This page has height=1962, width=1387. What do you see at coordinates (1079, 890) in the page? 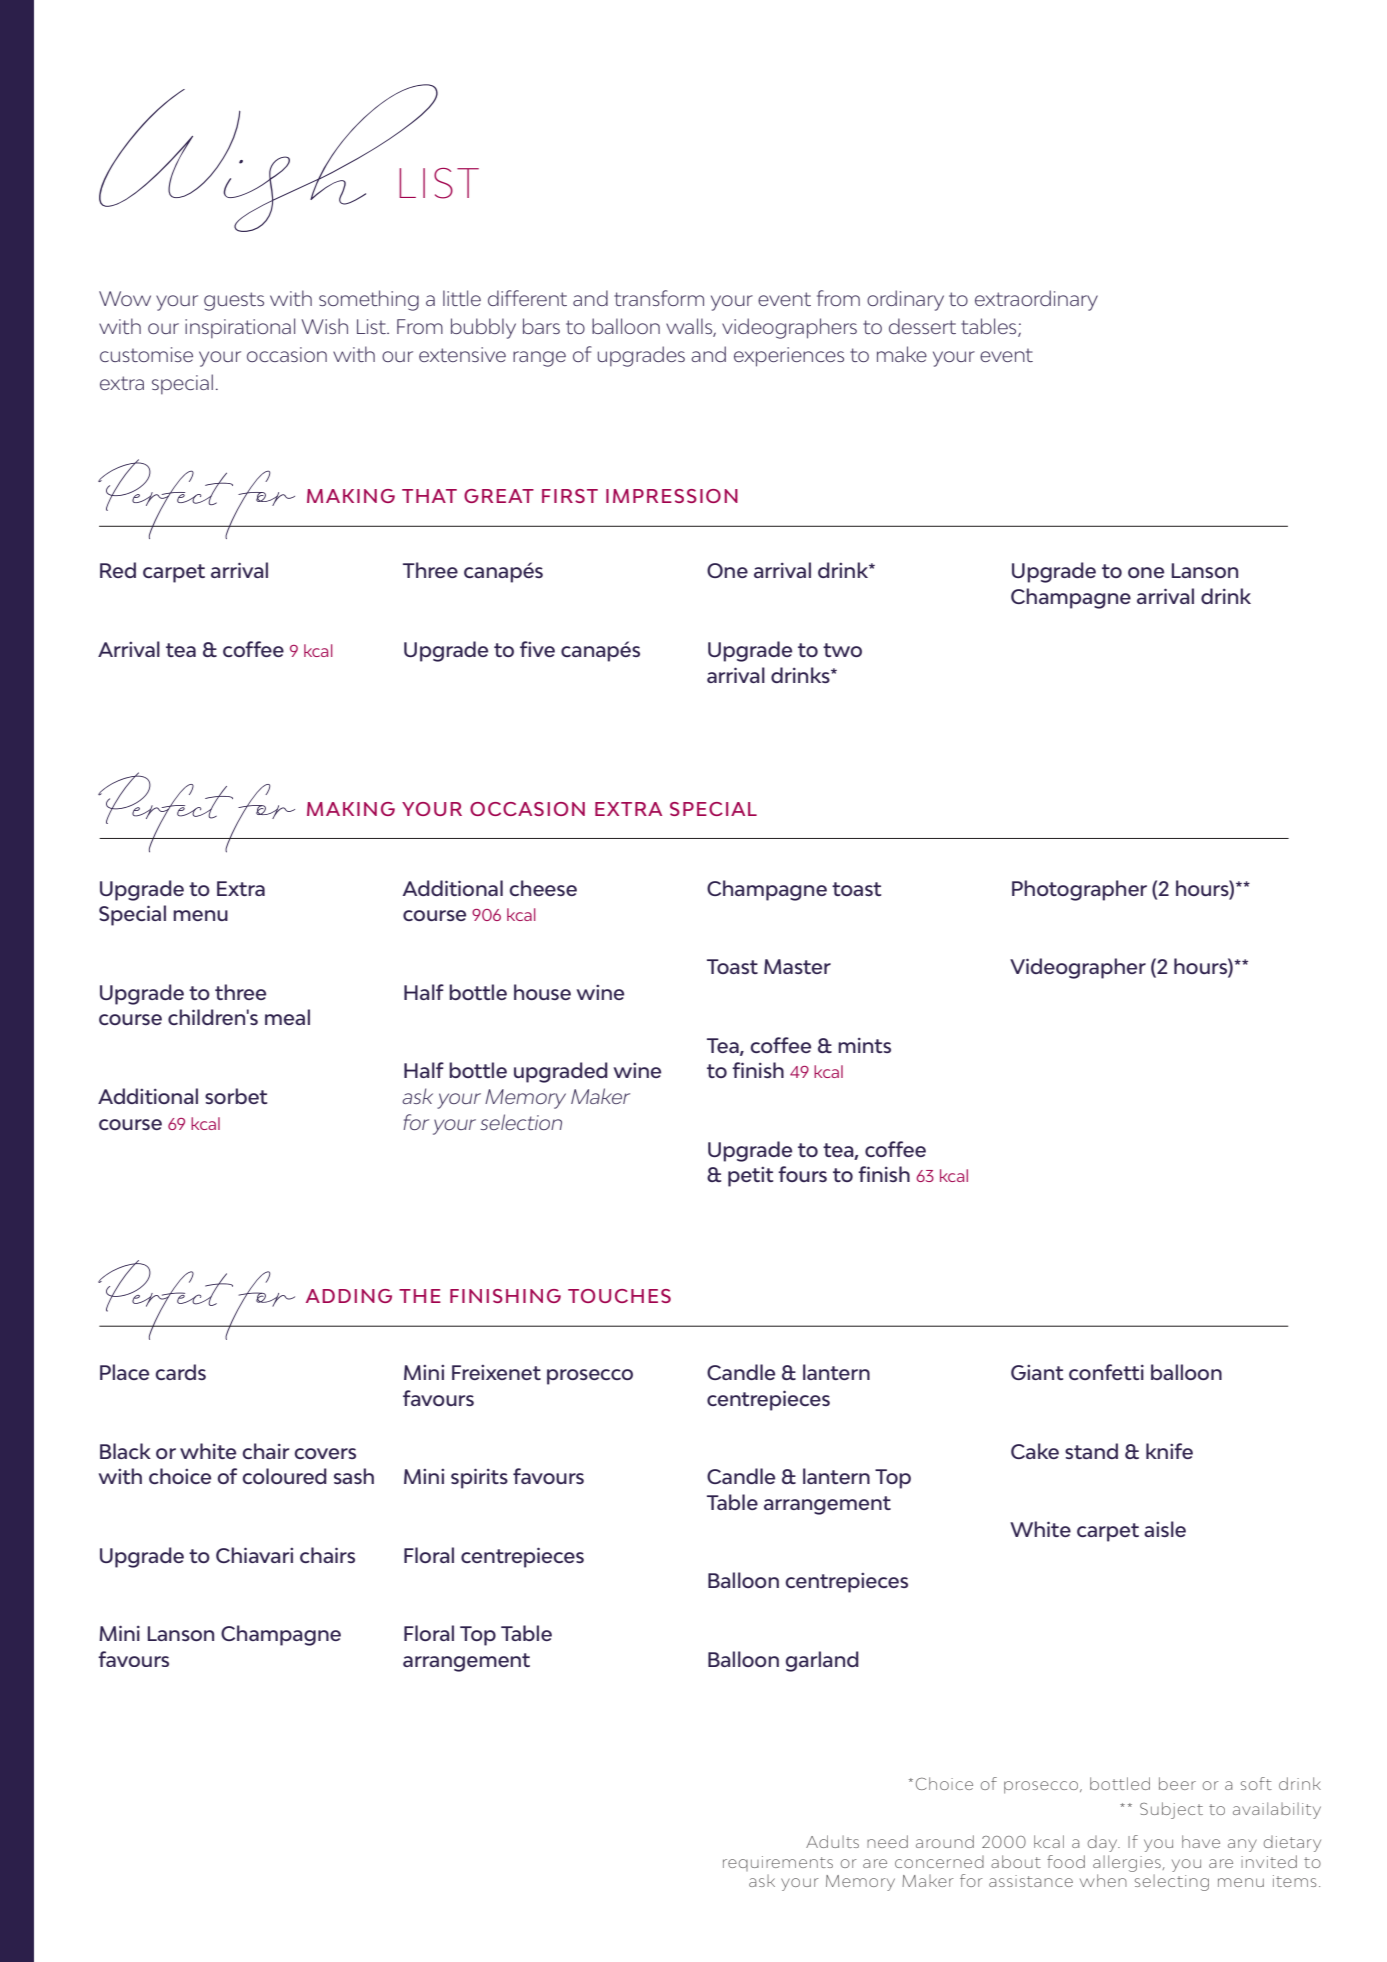
I see `Photographer` at bounding box center [1079, 890].
